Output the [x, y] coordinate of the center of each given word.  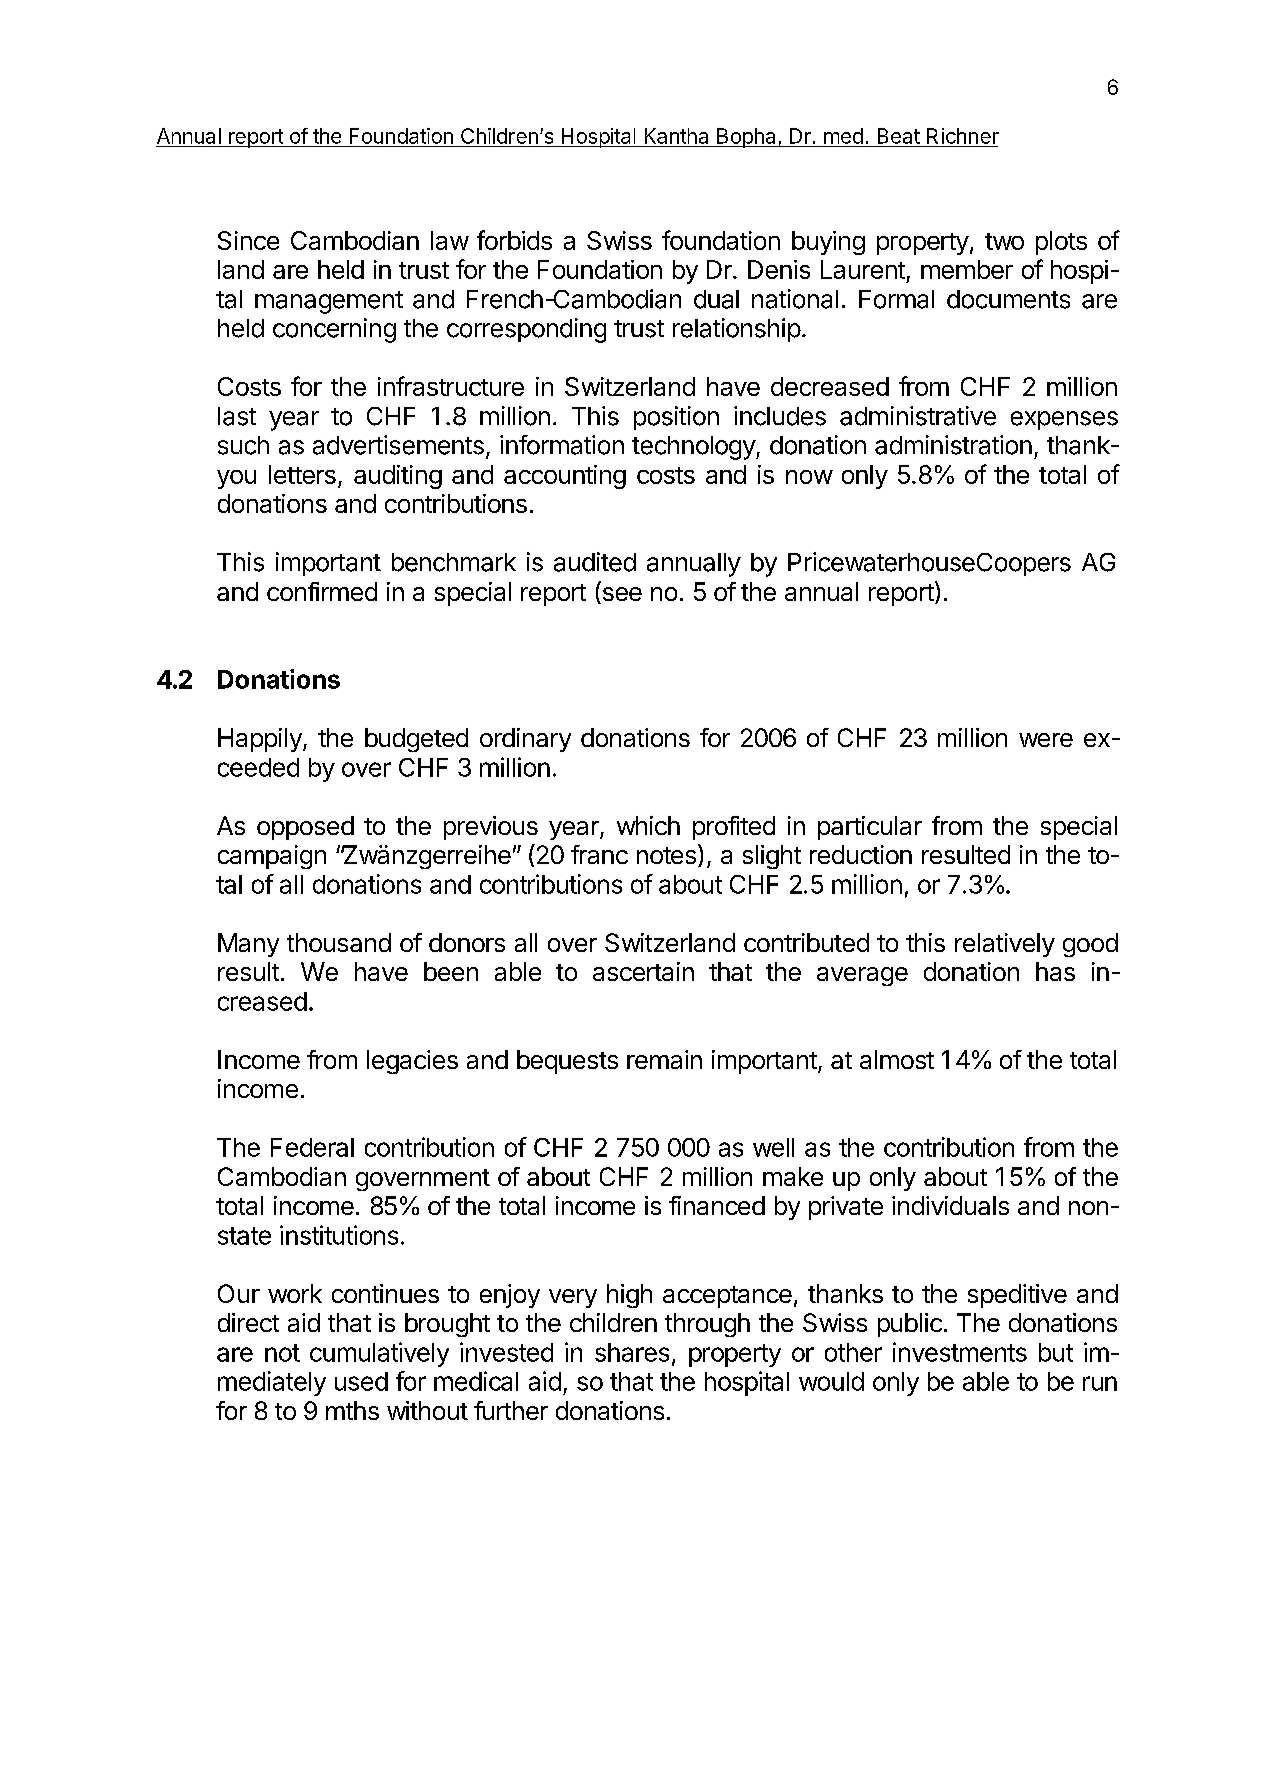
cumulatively [379, 1354]
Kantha [676, 136]
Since [248, 240]
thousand [339, 942]
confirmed [322, 591]
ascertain [643, 971]
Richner [963, 136]
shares [632, 1352]
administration [953, 445]
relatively [1005, 945]
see [621, 595]
